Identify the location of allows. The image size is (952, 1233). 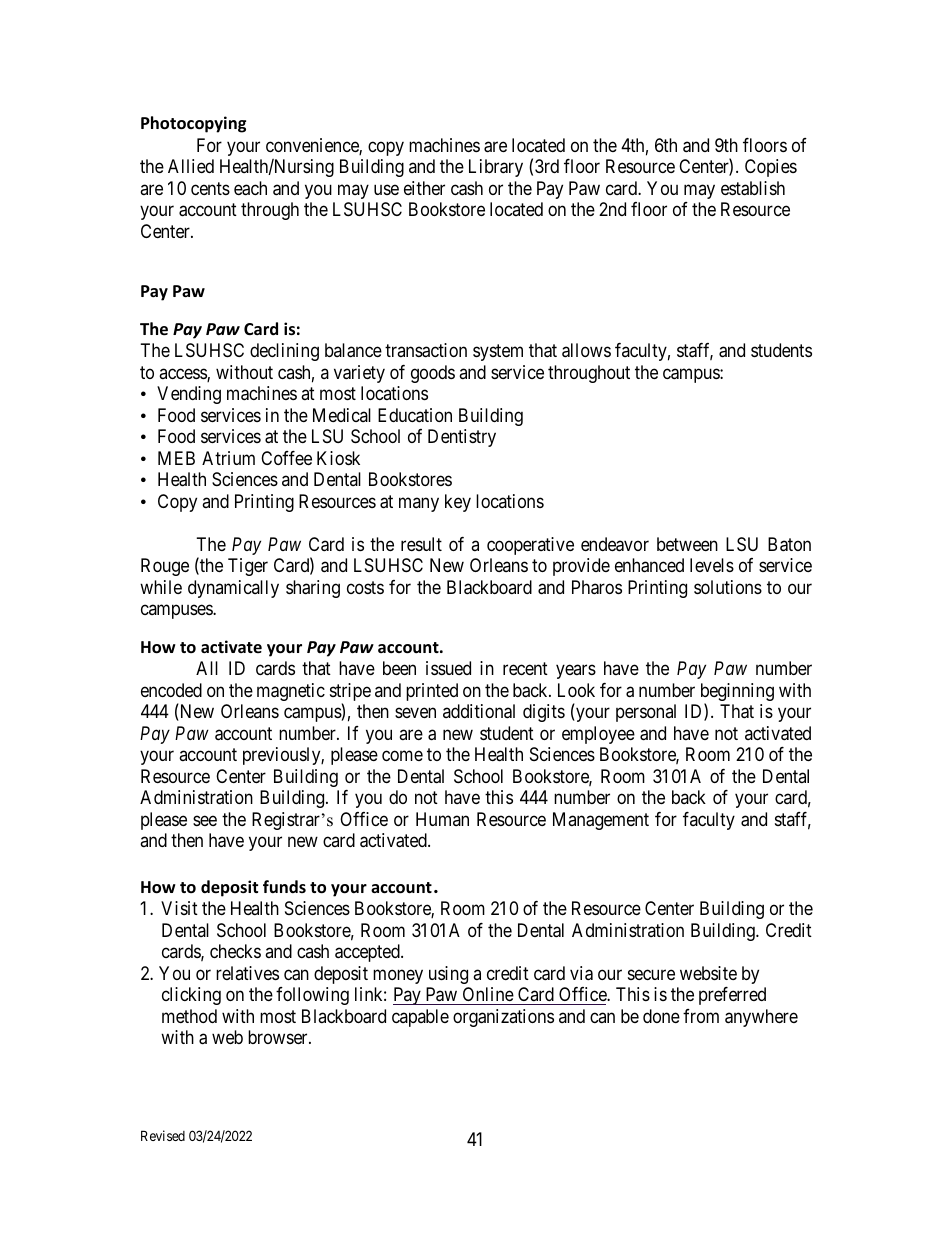
(586, 350).
